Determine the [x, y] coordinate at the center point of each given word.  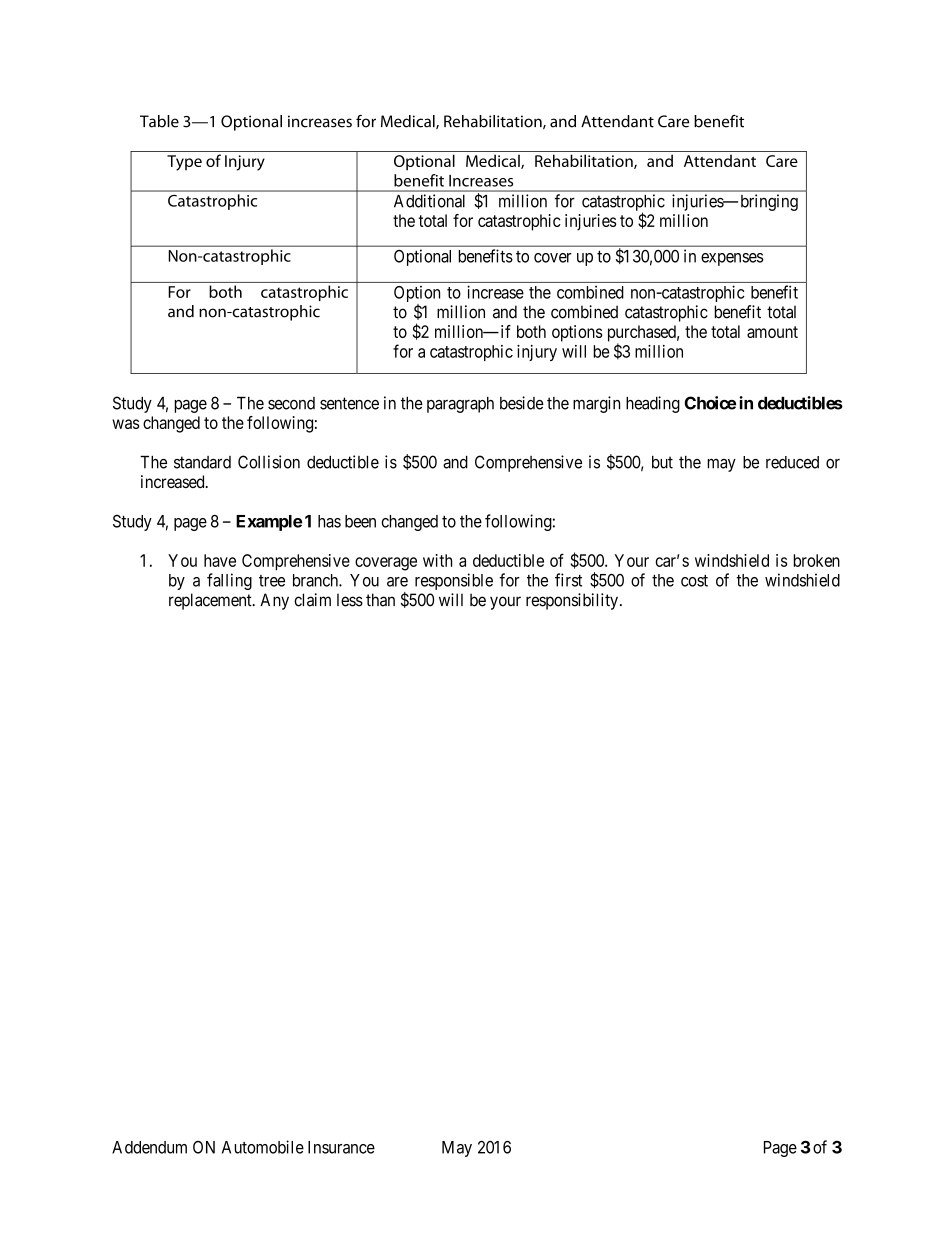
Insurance [341, 1147]
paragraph [460, 405]
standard [202, 462]
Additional [429, 201]
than [380, 600]
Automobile [263, 1147]
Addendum [149, 1147]
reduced [792, 462]
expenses [732, 259]
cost [694, 581]
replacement [211, 601]
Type [184, 163]
